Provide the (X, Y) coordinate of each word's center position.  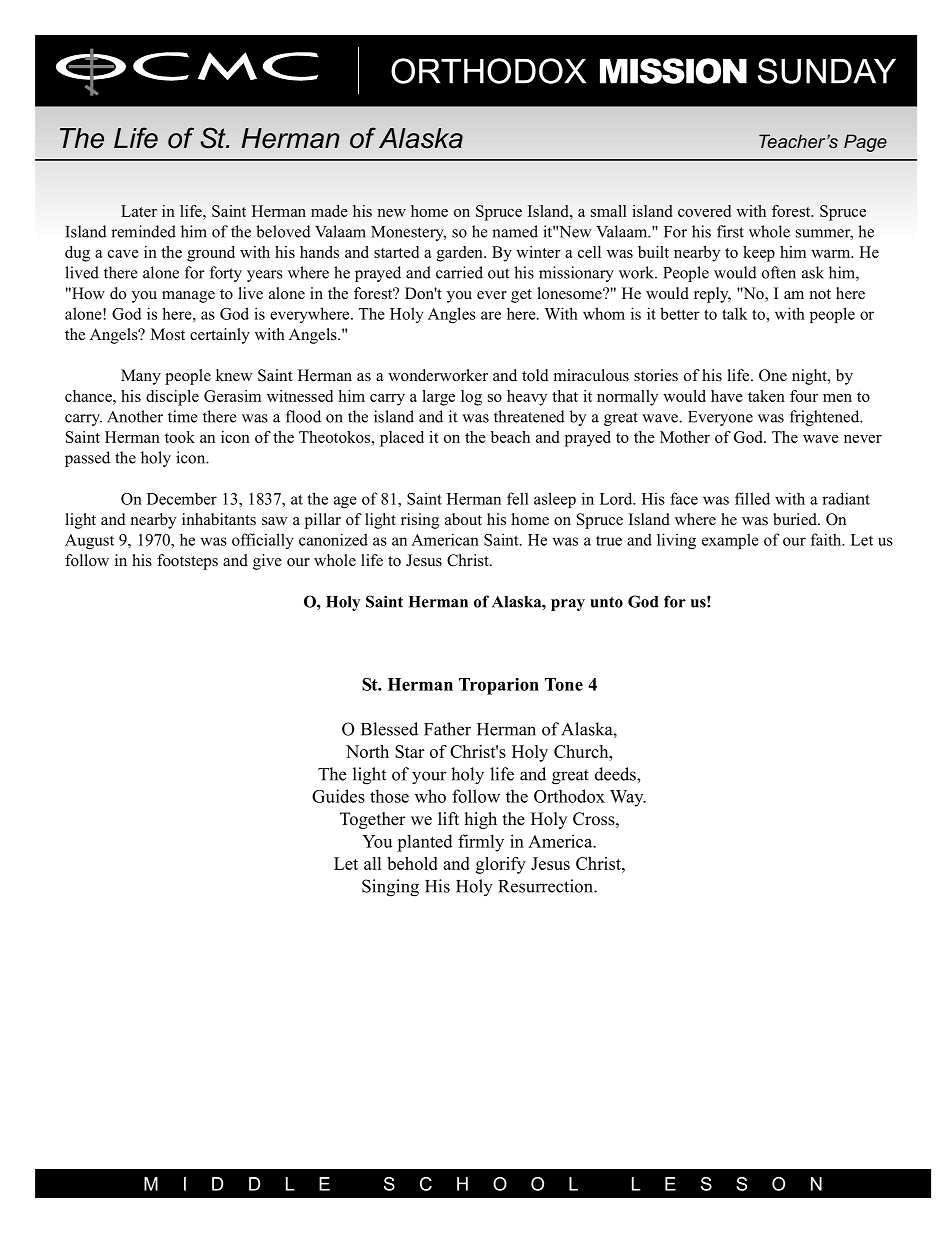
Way (628, 798)
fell (518, 498)
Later (139, 211)
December (182, 498)
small (609, 211)
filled (752, 498)
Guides (338, 796)
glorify (501, 865)
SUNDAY (827, 71)
